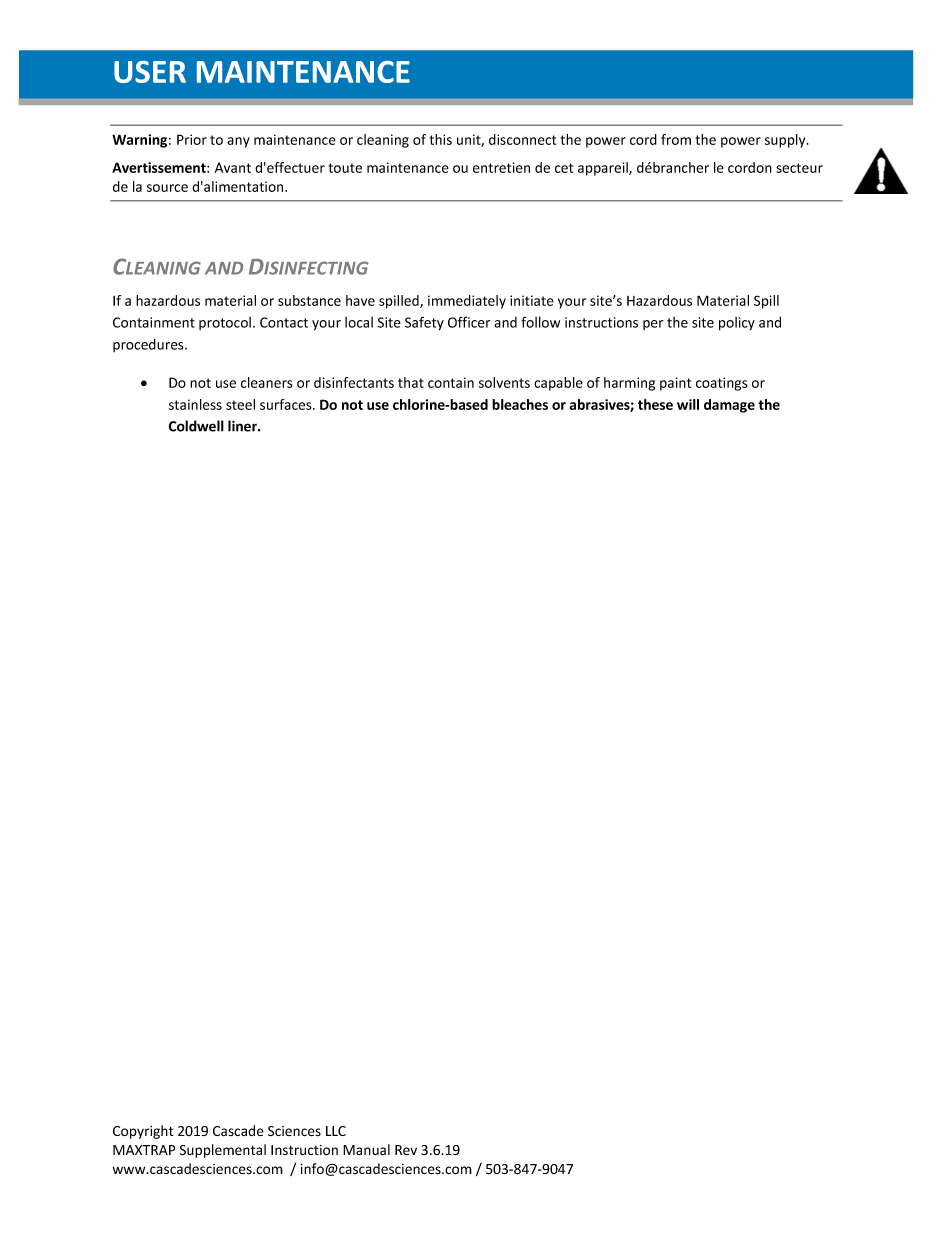  Describe the element at coordinates (225, 323) in the page. I see `protocol` at that location.
